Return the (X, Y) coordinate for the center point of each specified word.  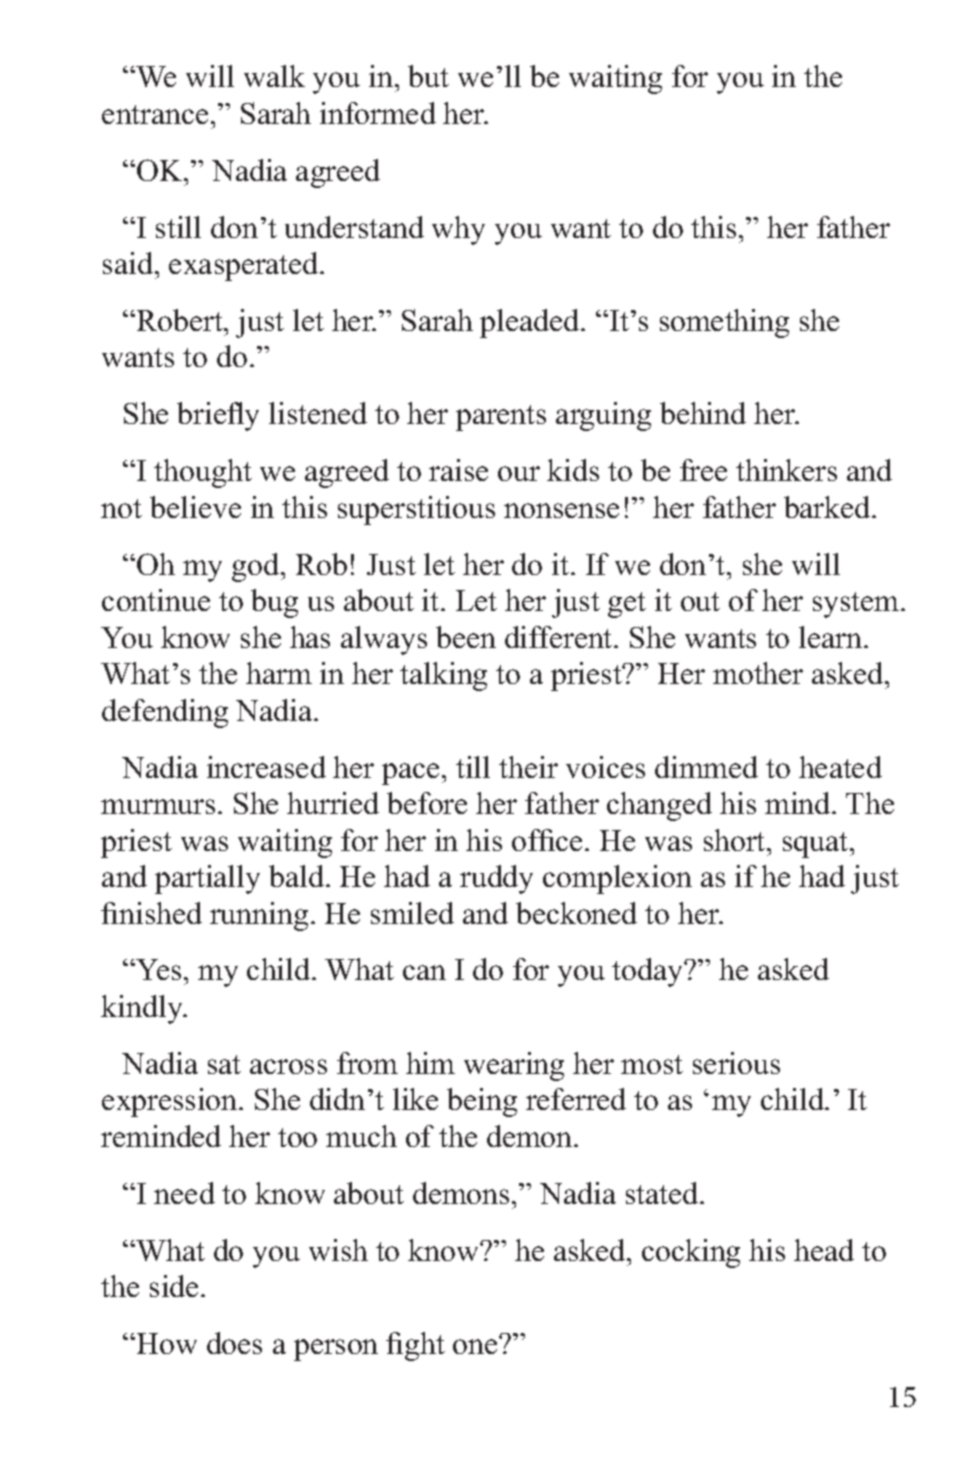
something (724, 323)
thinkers (786, 470)
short (736, 840)
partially (207, 879)
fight (415, 1346)
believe (195, 507)
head (824, 1250)
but (428, 76)
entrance (155, 114)
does (234, 1343)
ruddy (496, 879)
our (519, 473)
